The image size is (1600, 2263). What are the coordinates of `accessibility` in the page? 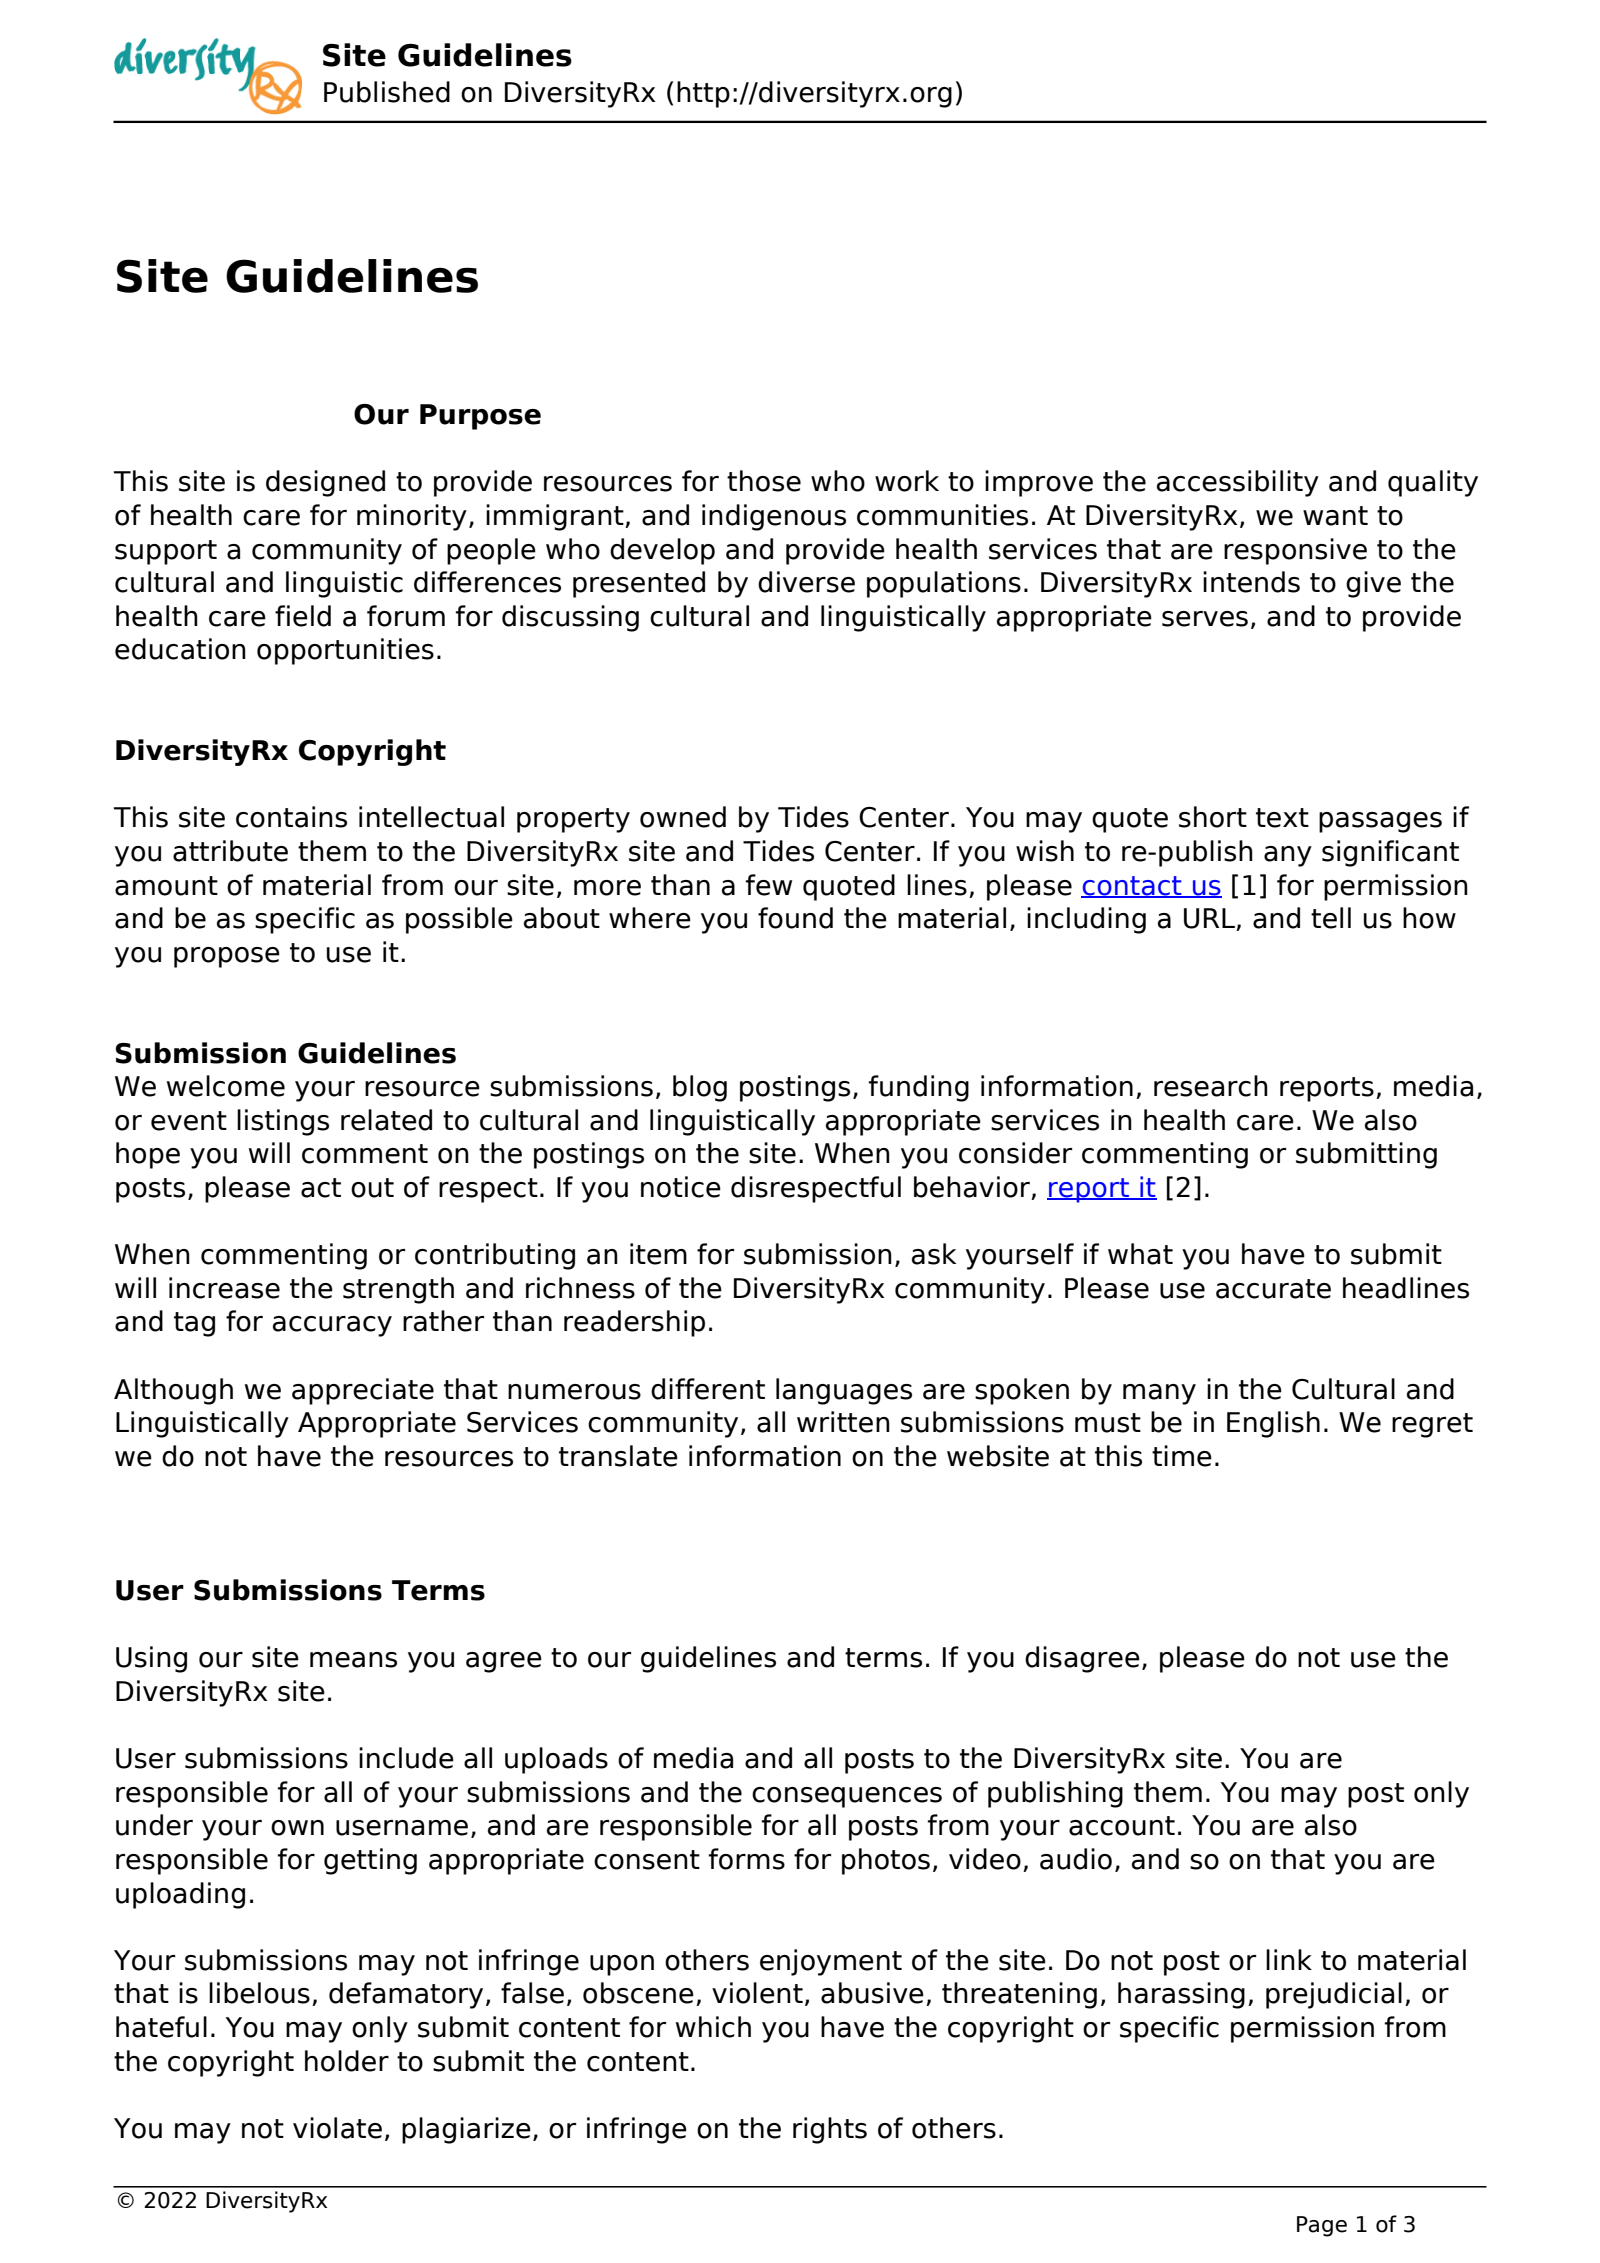 It's located at (1238, 483).
